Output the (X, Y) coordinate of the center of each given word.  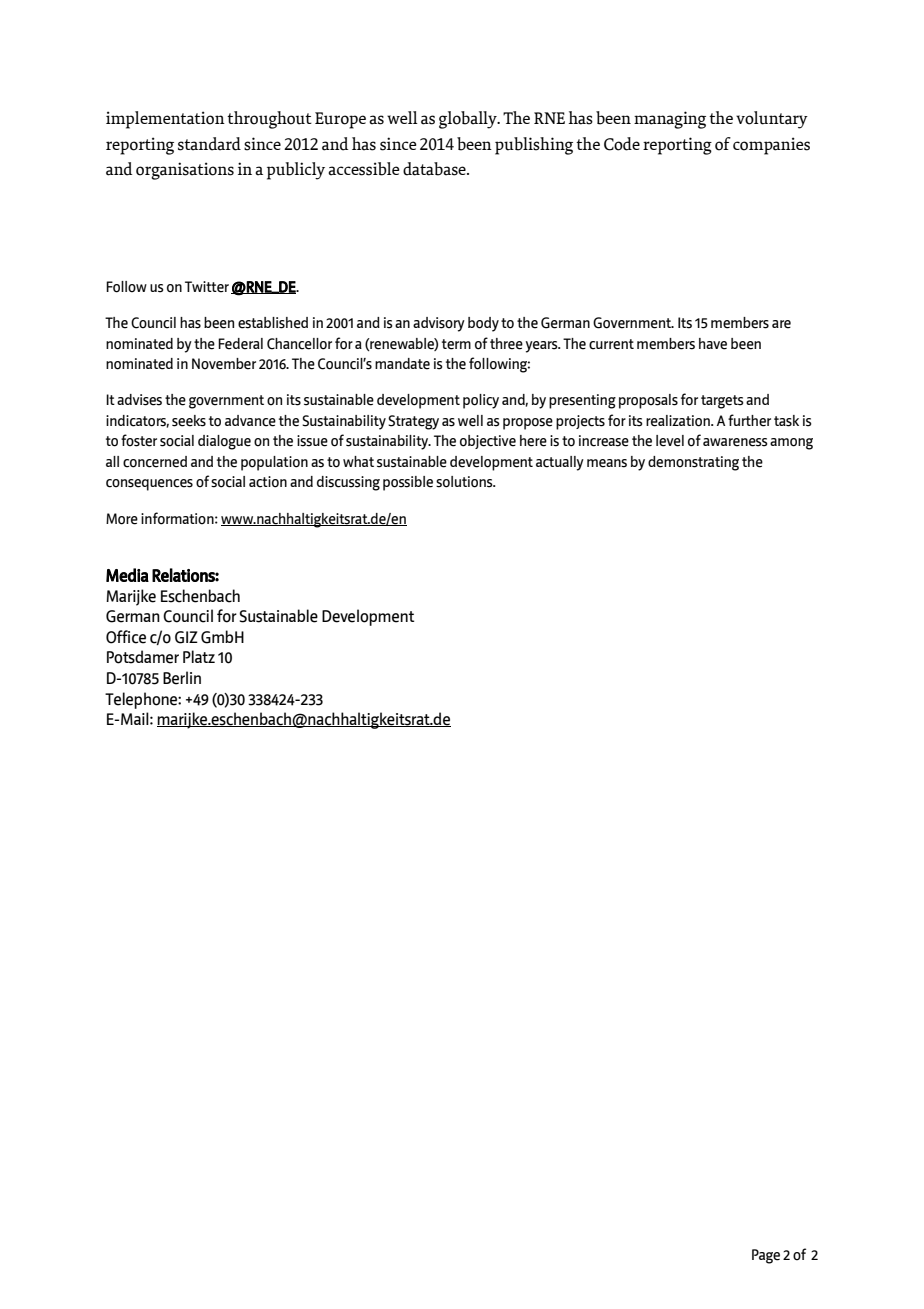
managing (670, 120)
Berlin (182, 678)
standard (209, 144)
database (435, 169)
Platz (199, 656)
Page (766, 1256)
